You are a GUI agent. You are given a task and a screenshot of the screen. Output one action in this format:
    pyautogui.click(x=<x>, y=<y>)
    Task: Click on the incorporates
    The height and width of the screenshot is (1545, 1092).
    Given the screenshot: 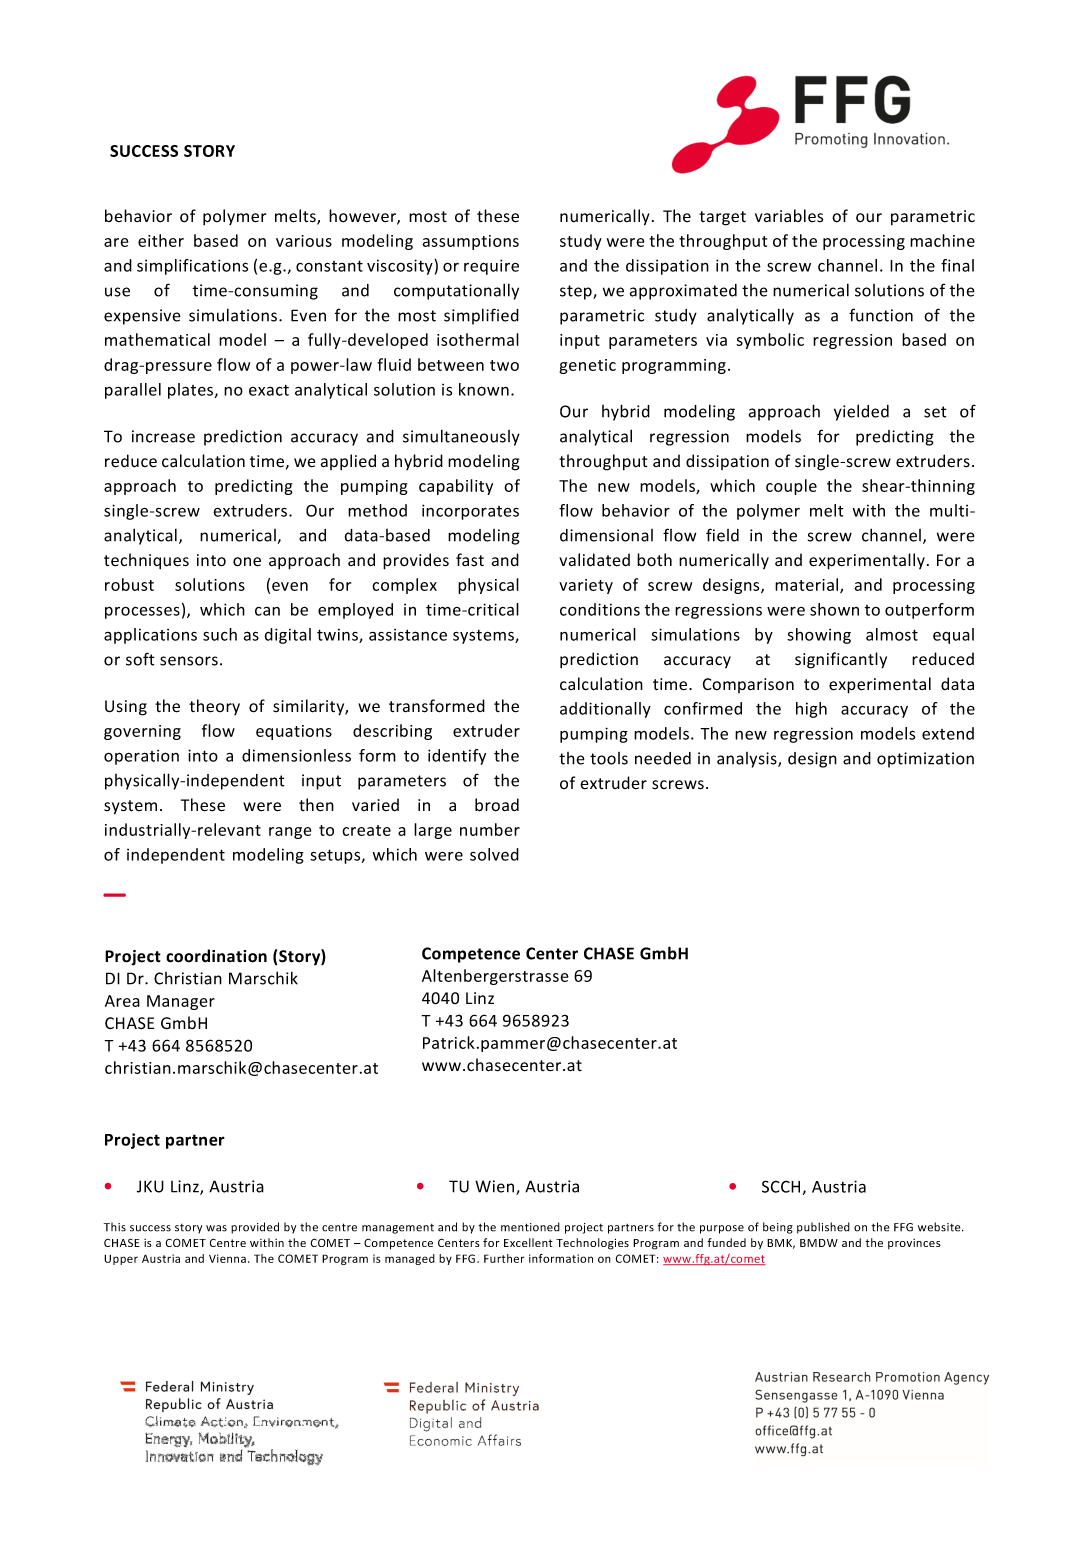 What is the action you would take?
    pyautogui.click(x=470, y=512)
